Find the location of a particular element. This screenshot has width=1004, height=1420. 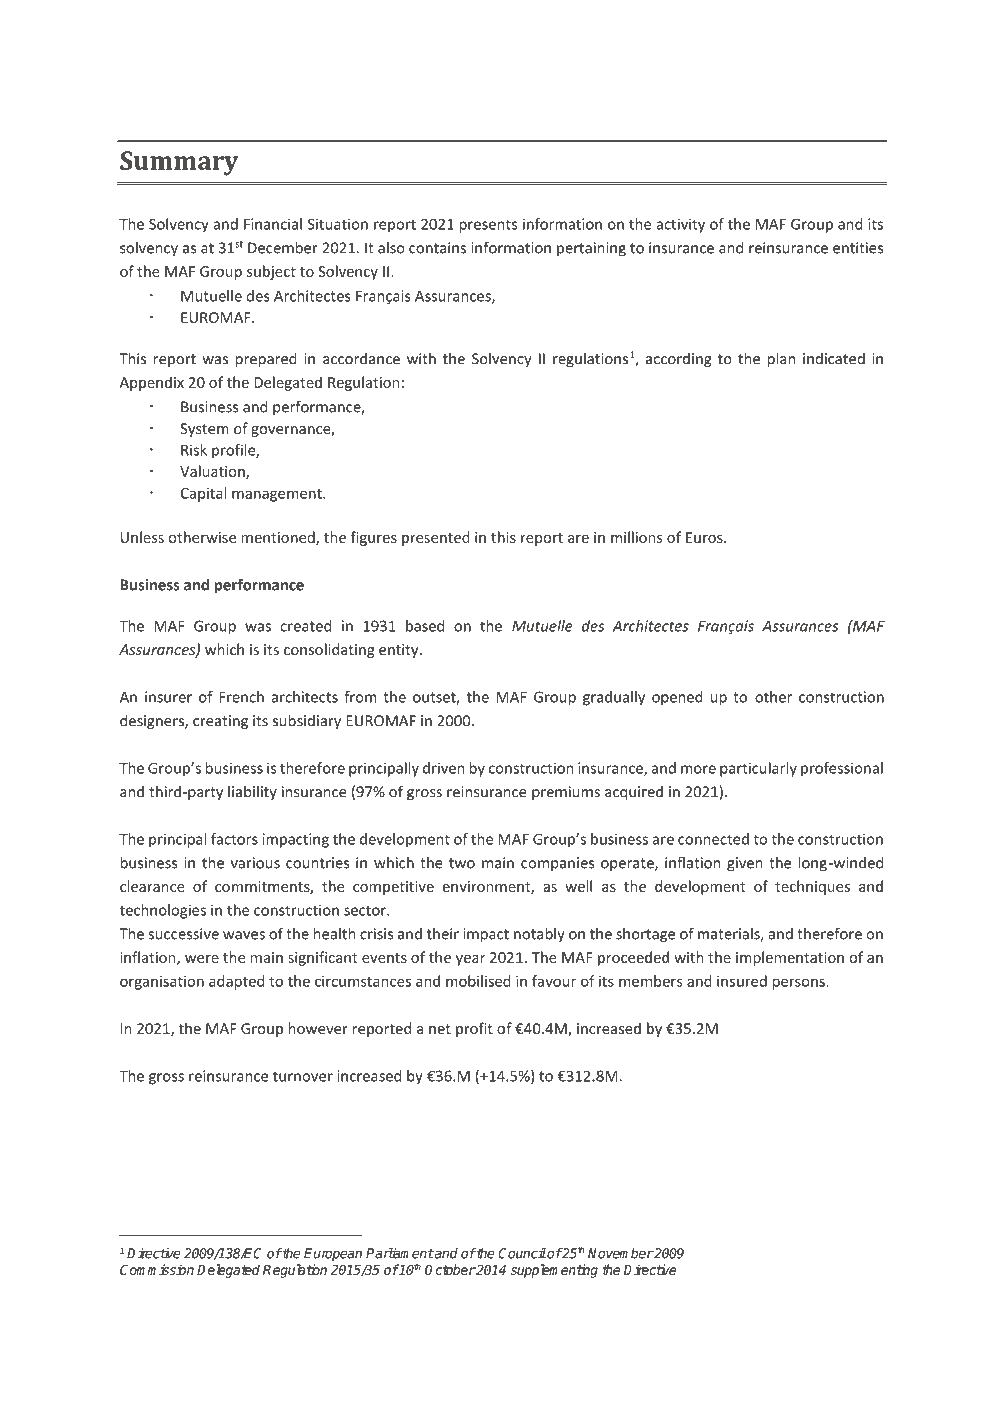

two is located at coordinates (462, 863).
